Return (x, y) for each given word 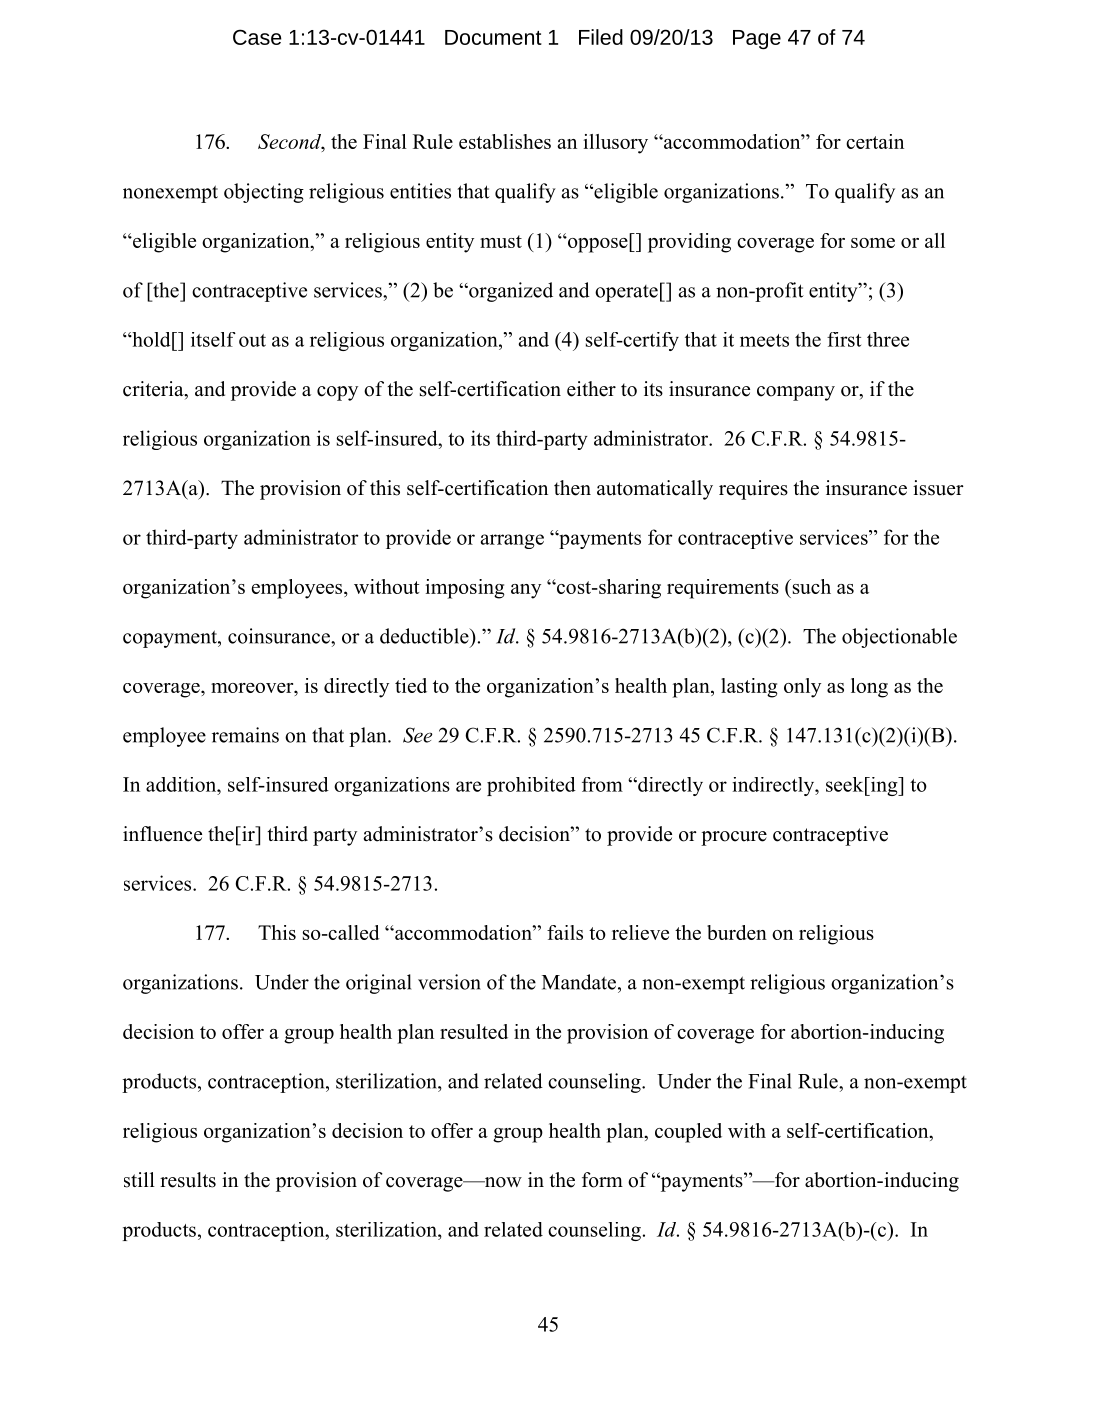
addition (182, 784)
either (591, 389)
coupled (688, 1133)
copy (337, 393)
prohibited (531, 786)
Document (493, 37)
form (602, 1180)
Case (257, 37)
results (188, 1180)
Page (757, 40)
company (796, 393)
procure (734, 838)
